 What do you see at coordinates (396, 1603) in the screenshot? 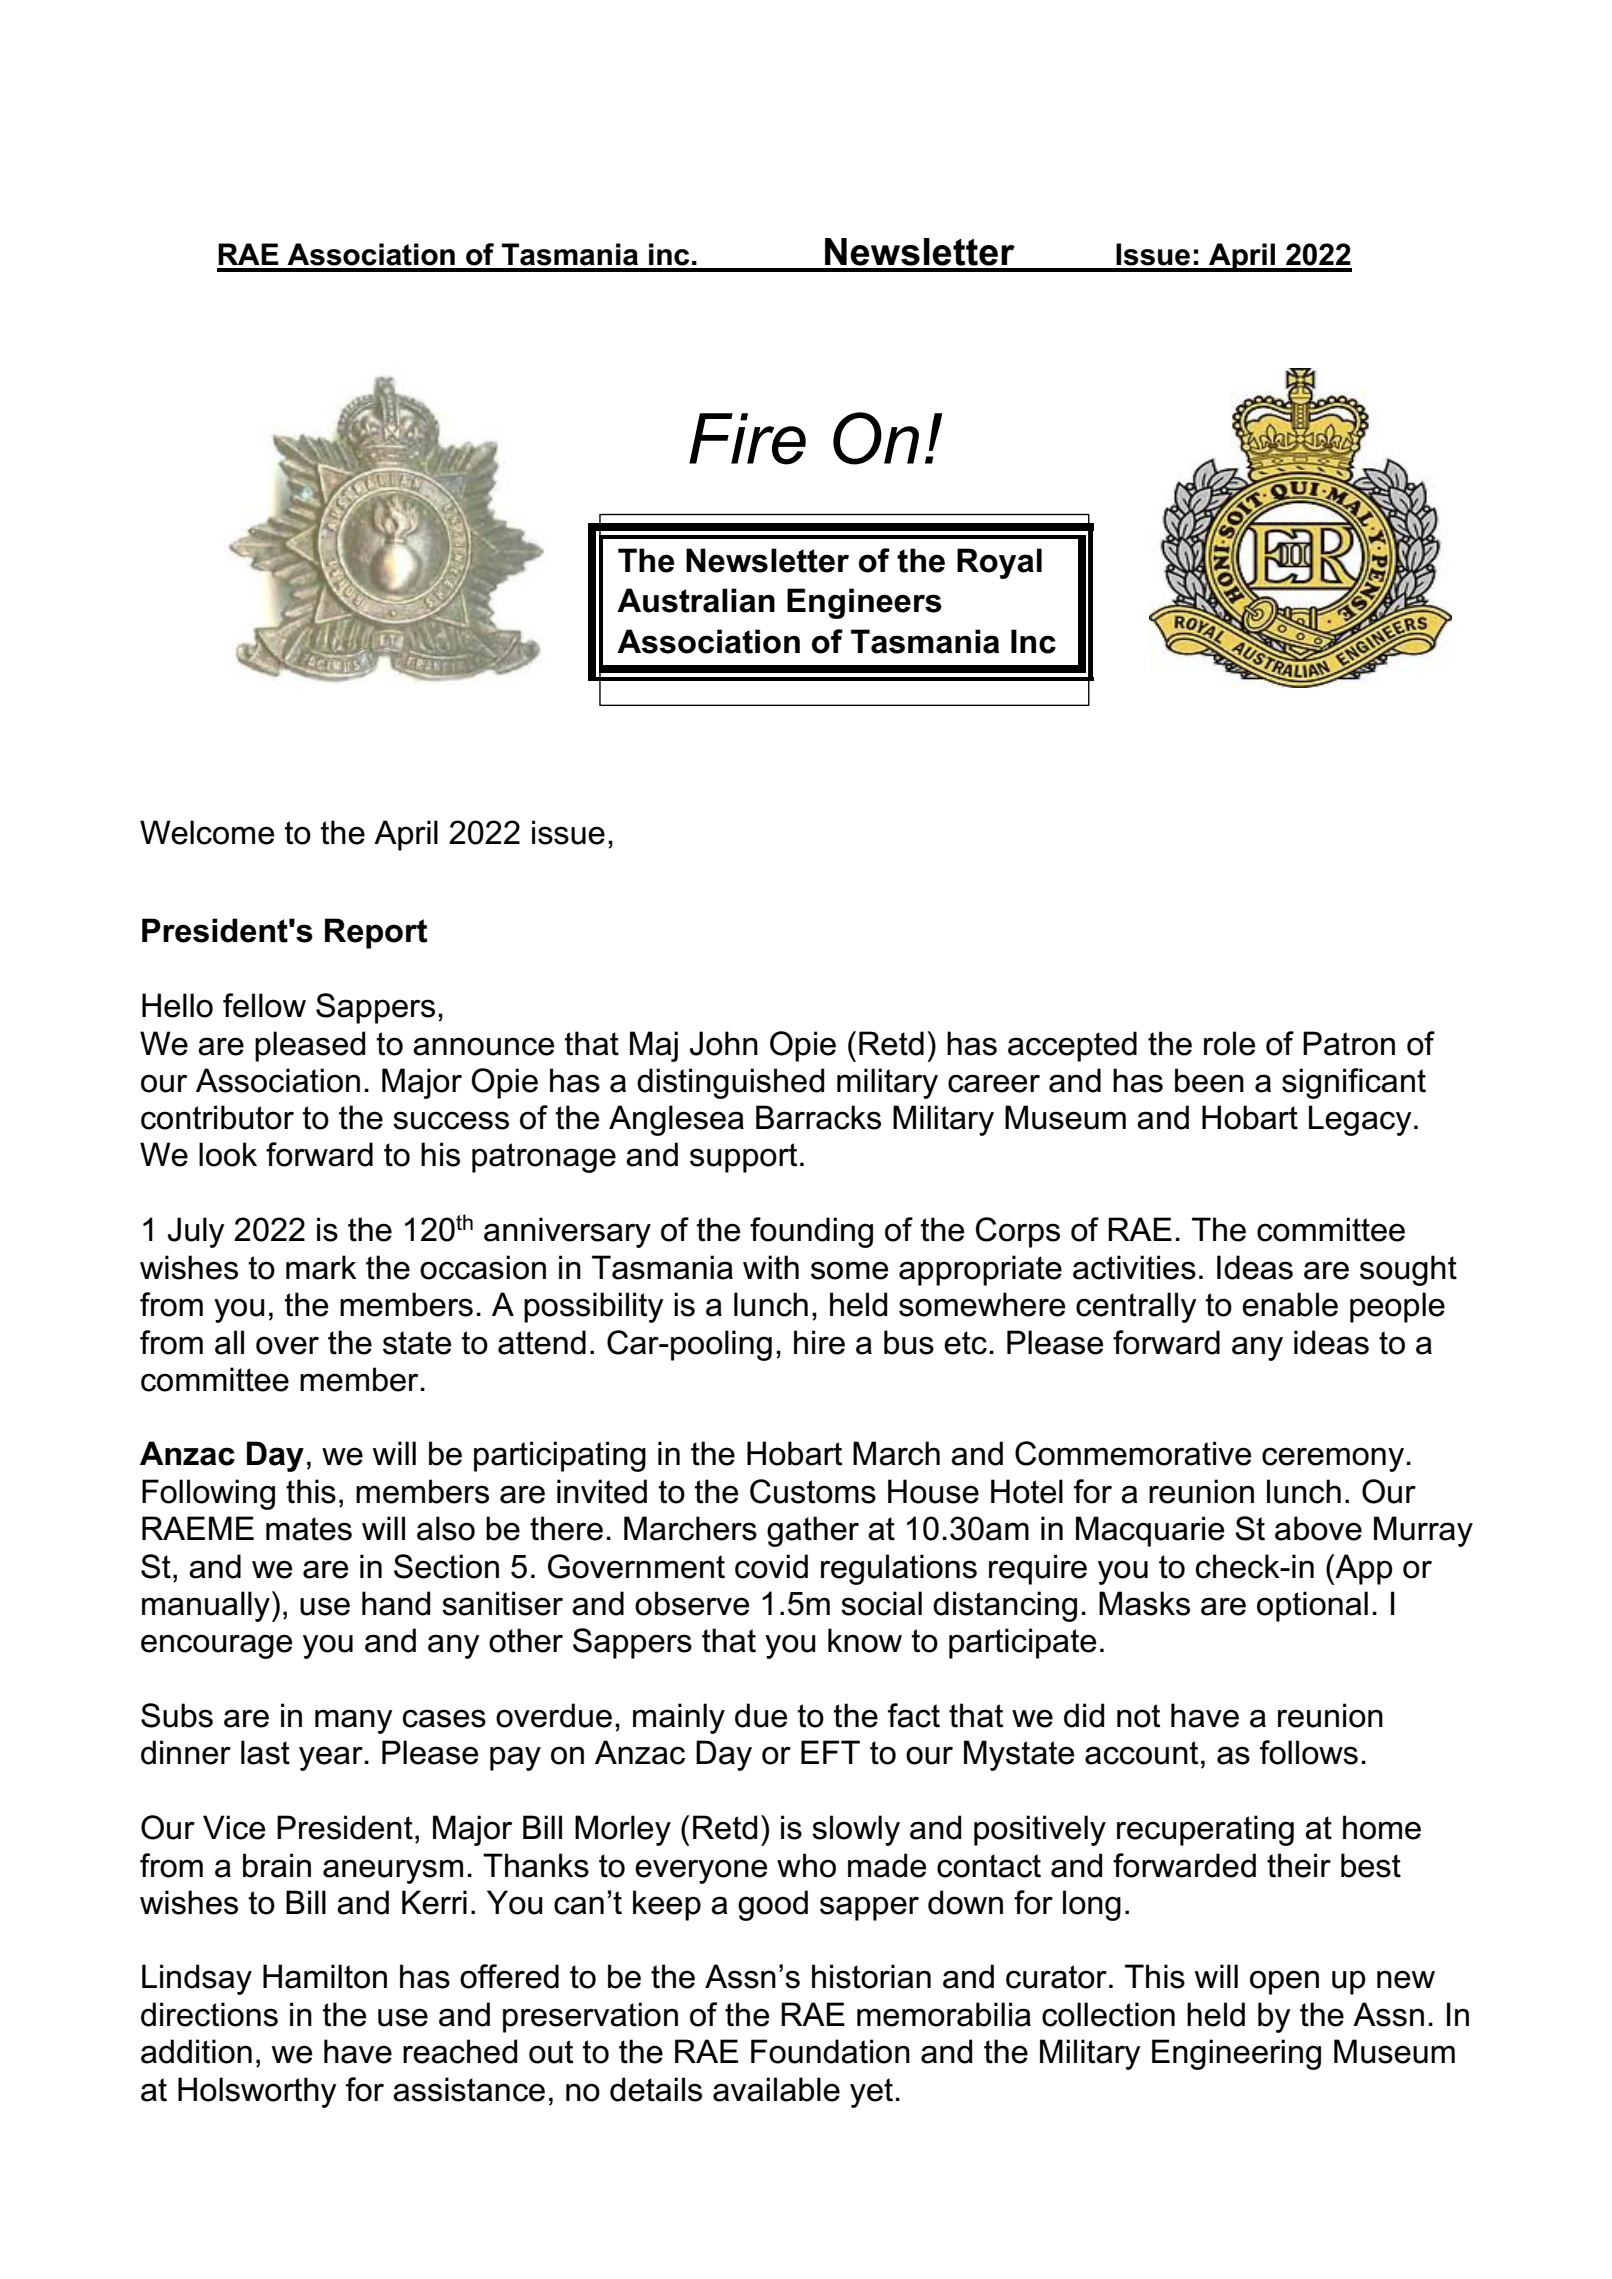
I see `hand` at bounding box center [396, 1603].
